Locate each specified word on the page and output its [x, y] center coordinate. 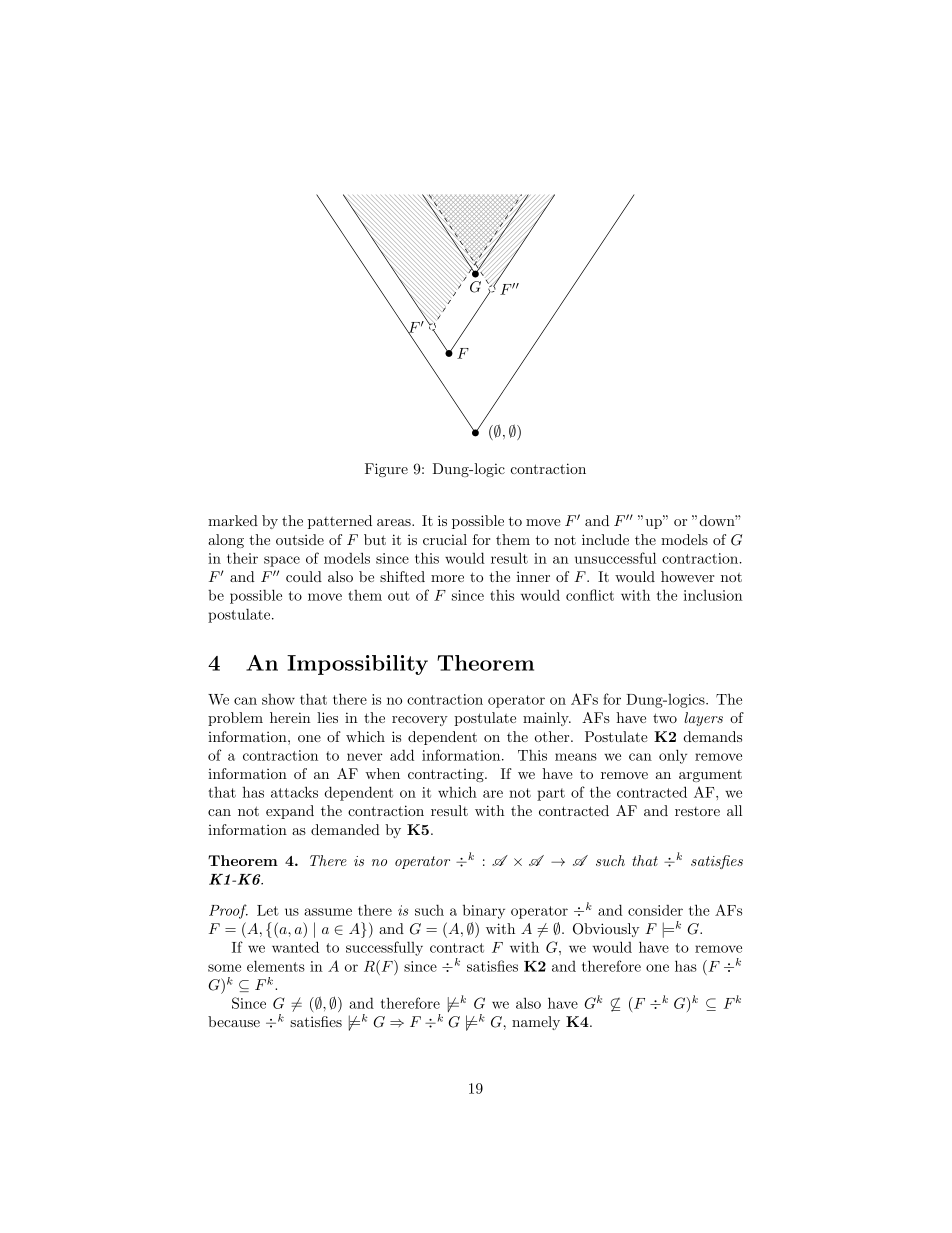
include [605, 539]
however [687, 576]
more [447, 578]
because [234, 1021]
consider [655, 910]
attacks [294, 792]
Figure [386, 470]
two [665, 718]
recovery [420, 721]
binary [484, 912]
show [278, 699]
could [304, 576]
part [551, 794]
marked [233, 520]
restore [697, 811]
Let [268, 910]
